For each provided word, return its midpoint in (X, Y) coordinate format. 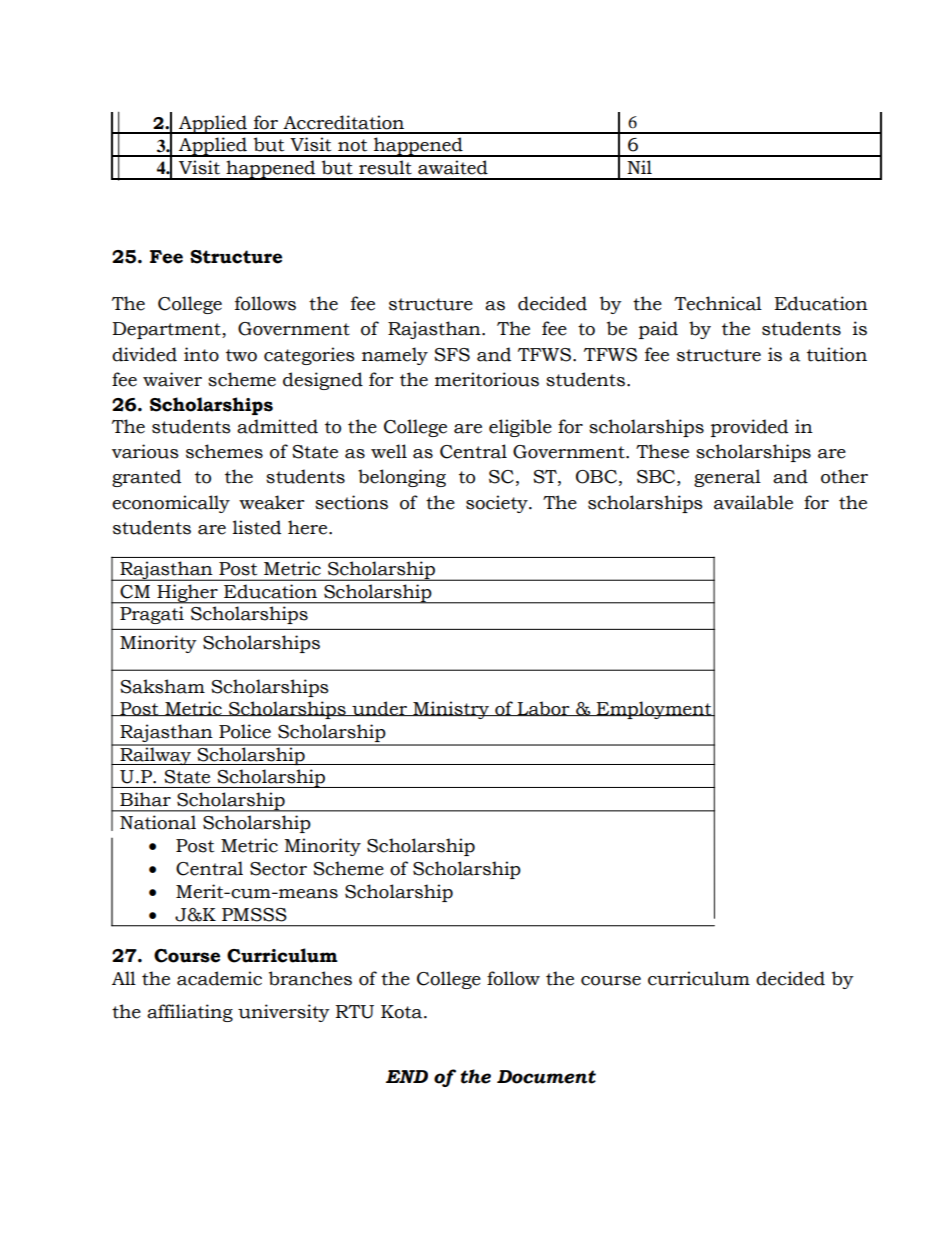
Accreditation (343, 122)
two (241, 355)
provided (749, 428)
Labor (544, 708)
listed (257, 527)
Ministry (451, 710)
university (284, 1013)
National (158, 822)
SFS (452, 355)
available (753, 502)
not (352, 145)
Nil (639, 167)
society (498, 504)
